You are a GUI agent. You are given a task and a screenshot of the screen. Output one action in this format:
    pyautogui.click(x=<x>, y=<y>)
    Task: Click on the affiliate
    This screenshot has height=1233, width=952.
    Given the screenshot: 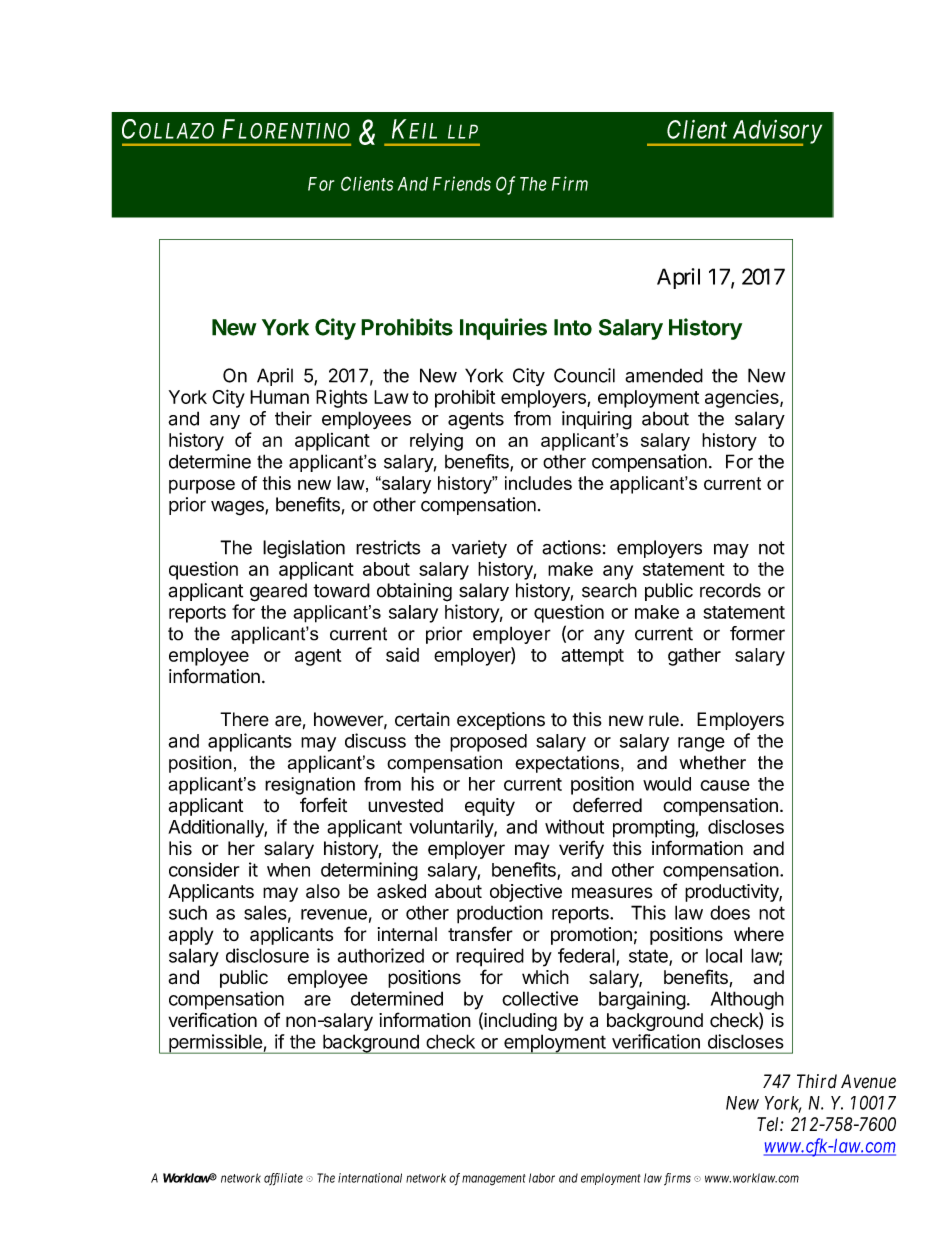 What is the action you would take?
    pyautogui.click(x=283, y=1179)
